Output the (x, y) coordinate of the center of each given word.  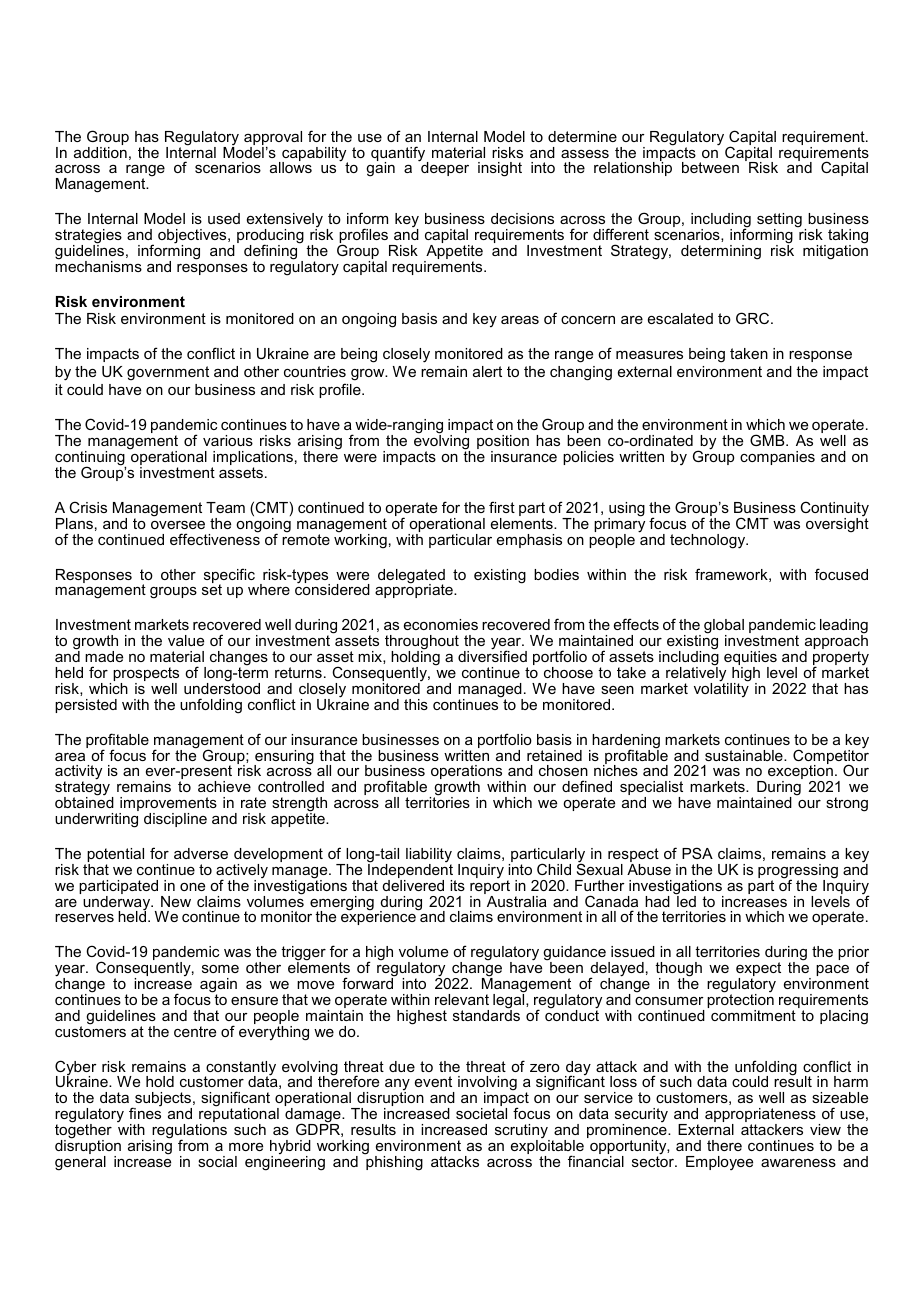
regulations (189, 1132)
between (710, 167)
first (502, 507)
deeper (444, 168)
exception (800, 772)
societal (481, 1113)
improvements (168, 805)
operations (468, 773)
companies (777, 458)
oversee (178, 525)
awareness (798, 1163)
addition (100, 152)
